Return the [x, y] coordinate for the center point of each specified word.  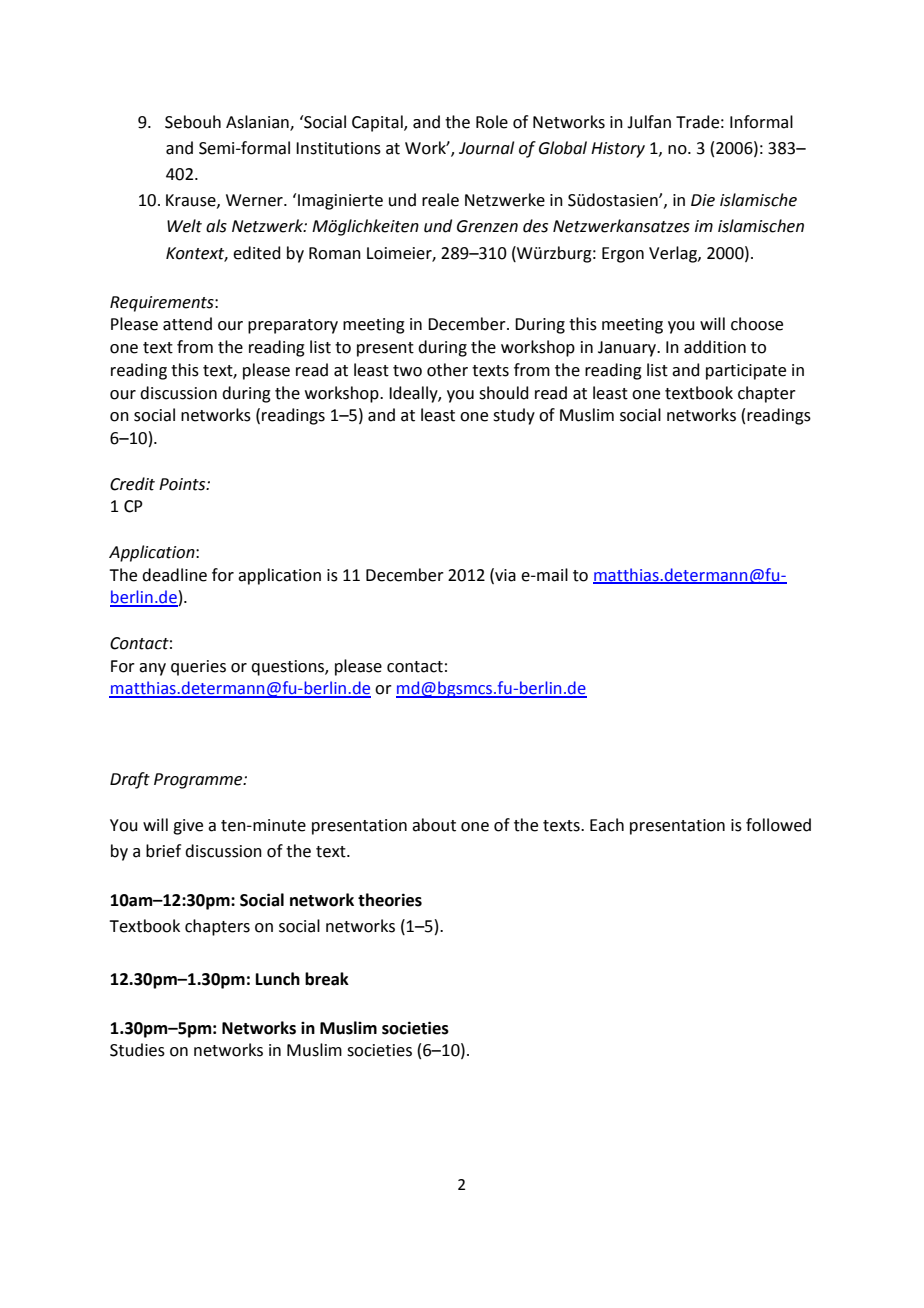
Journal [486, 148]
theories [390, 900]
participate [746, 372]
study [514, 416]
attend [187, 324]
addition [715, 347]
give [188, 827]
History [618, 150]
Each [607, 825]
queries [198, 668]
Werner [255, 200]
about [434, 825]
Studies [137, 1050]
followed [778, 825]
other [447, 370]
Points [183, 484]
